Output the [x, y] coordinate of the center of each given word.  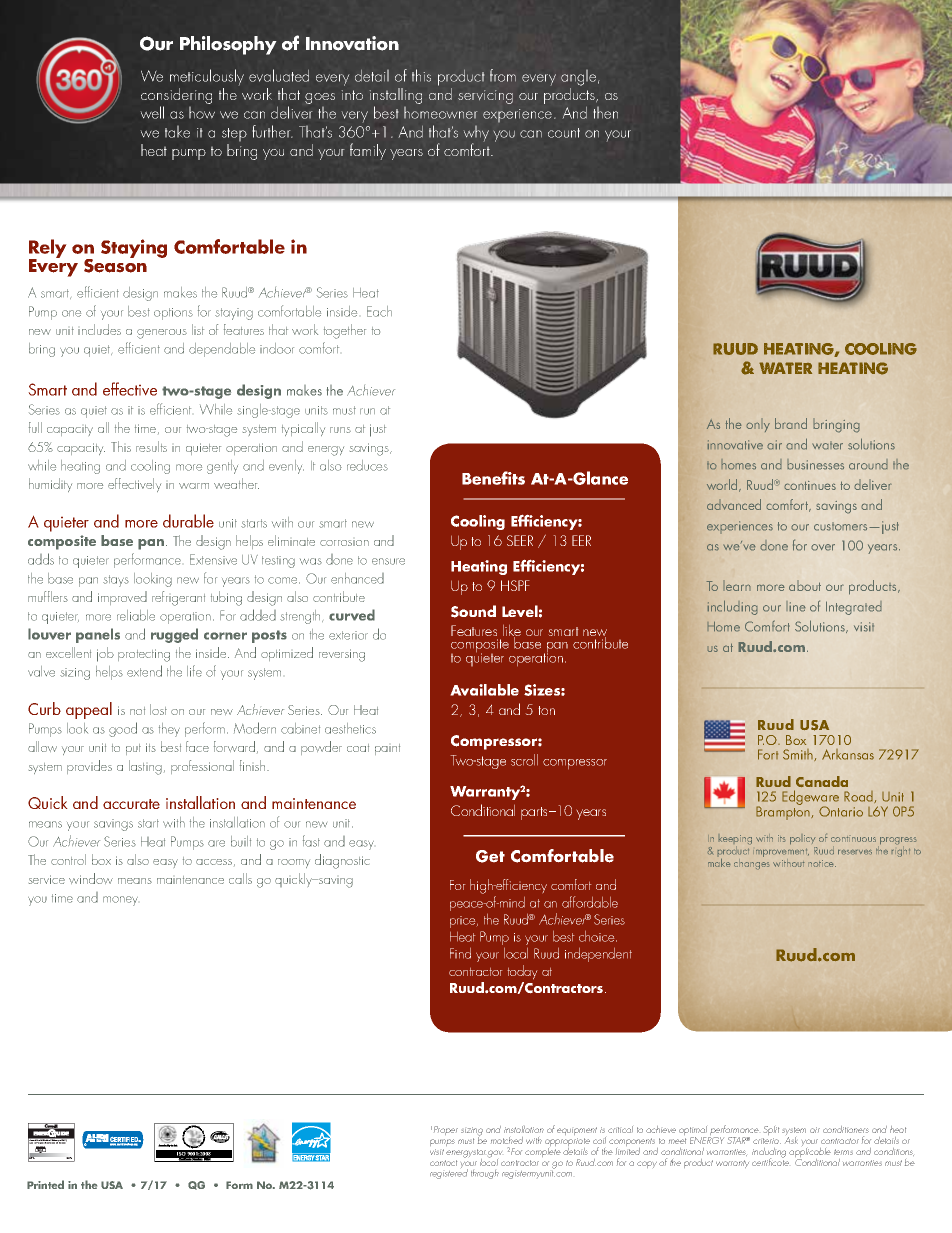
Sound [473, 611]
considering [176, 97]
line [796, 606]
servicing [485, 97]
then [605, 112]
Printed [45, 1184]
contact [443, 1163]
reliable [136, 615]
